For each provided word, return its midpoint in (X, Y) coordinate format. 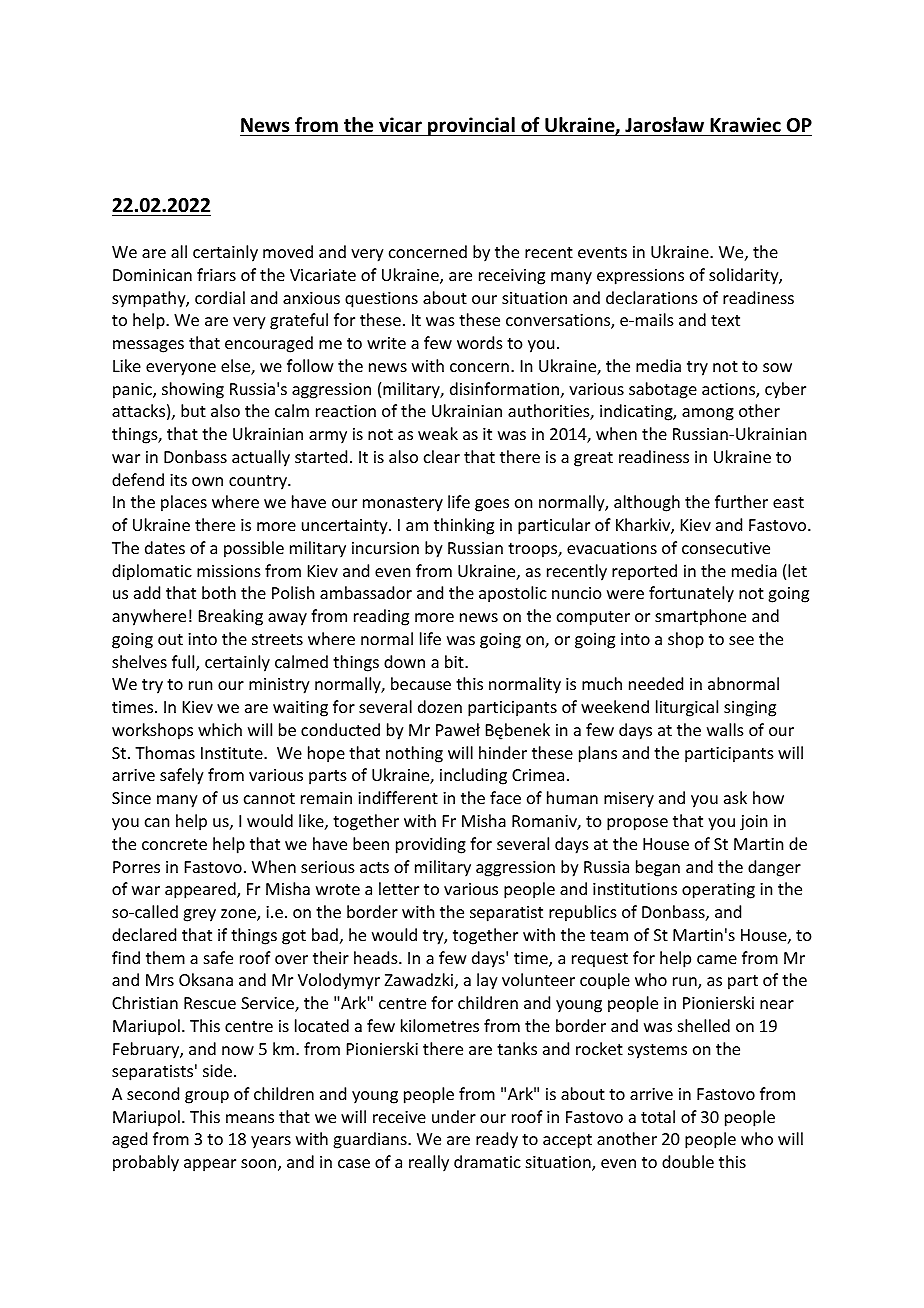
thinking (464, 526)
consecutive (726, 548)
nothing (414, 754)
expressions (640, 277)
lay (487, 981)
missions (229, 571)
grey (199, 915)
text (725, 320)
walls (725, 729)
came (717, 959)
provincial (471, 126)
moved (288, 251)
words (480, 342)
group (207, 1097)
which (220, 729)
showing (193, 390)
